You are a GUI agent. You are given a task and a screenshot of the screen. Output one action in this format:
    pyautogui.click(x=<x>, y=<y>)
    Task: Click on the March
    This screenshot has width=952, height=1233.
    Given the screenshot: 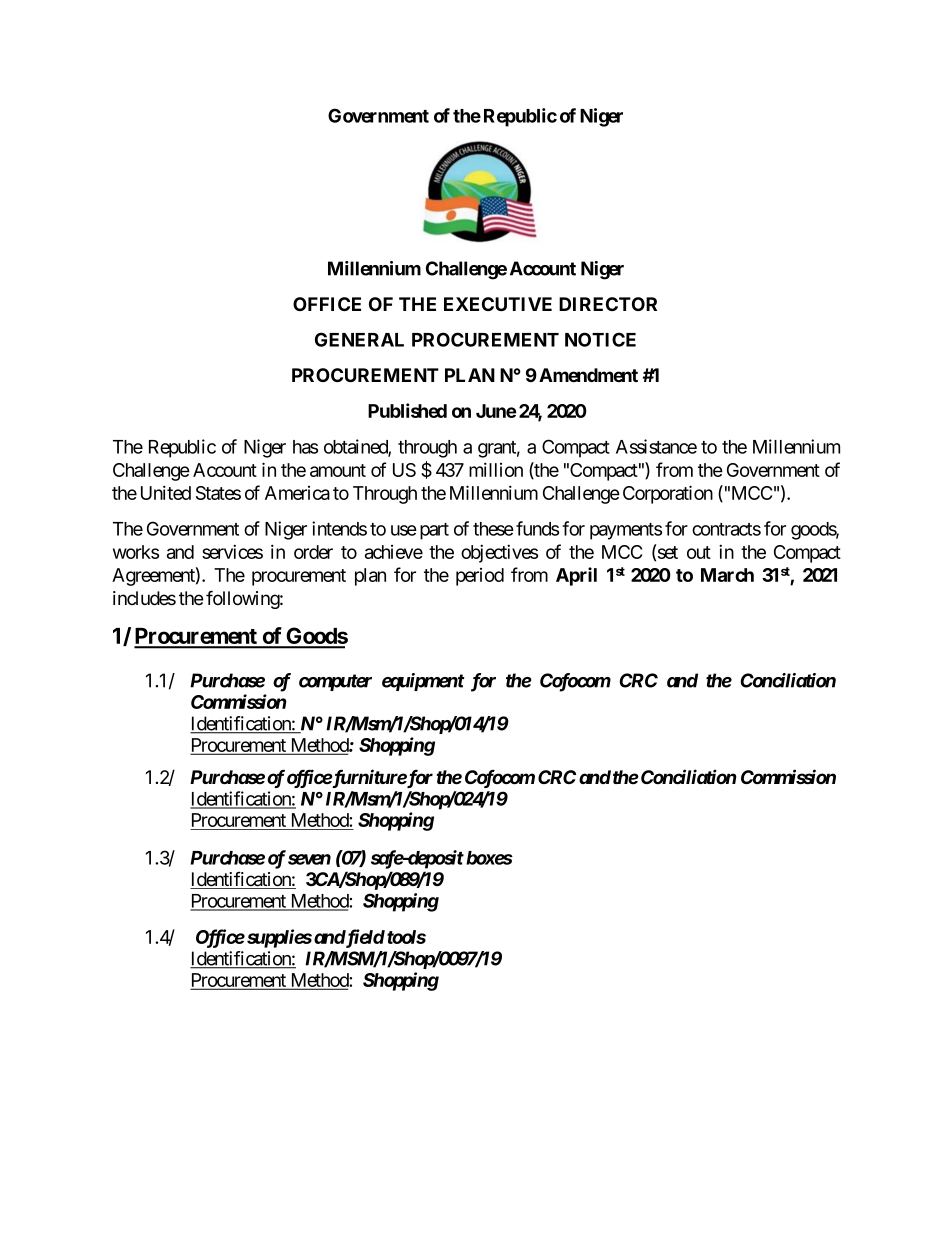 What is the action you would take?
    pyautogui.click(x=727, y=575)
